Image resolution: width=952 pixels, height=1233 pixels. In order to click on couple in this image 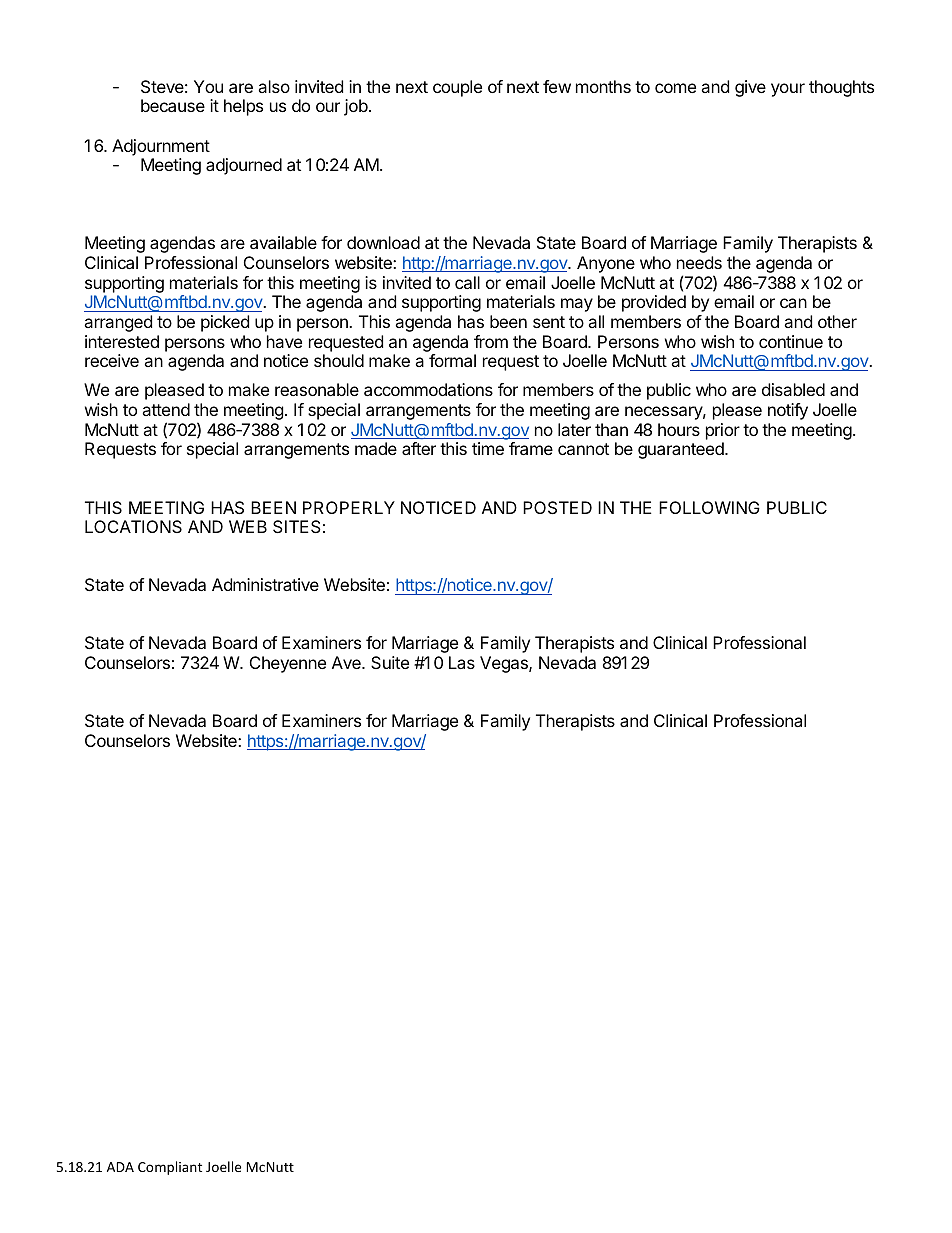, I will do `click(457, 88)`.
